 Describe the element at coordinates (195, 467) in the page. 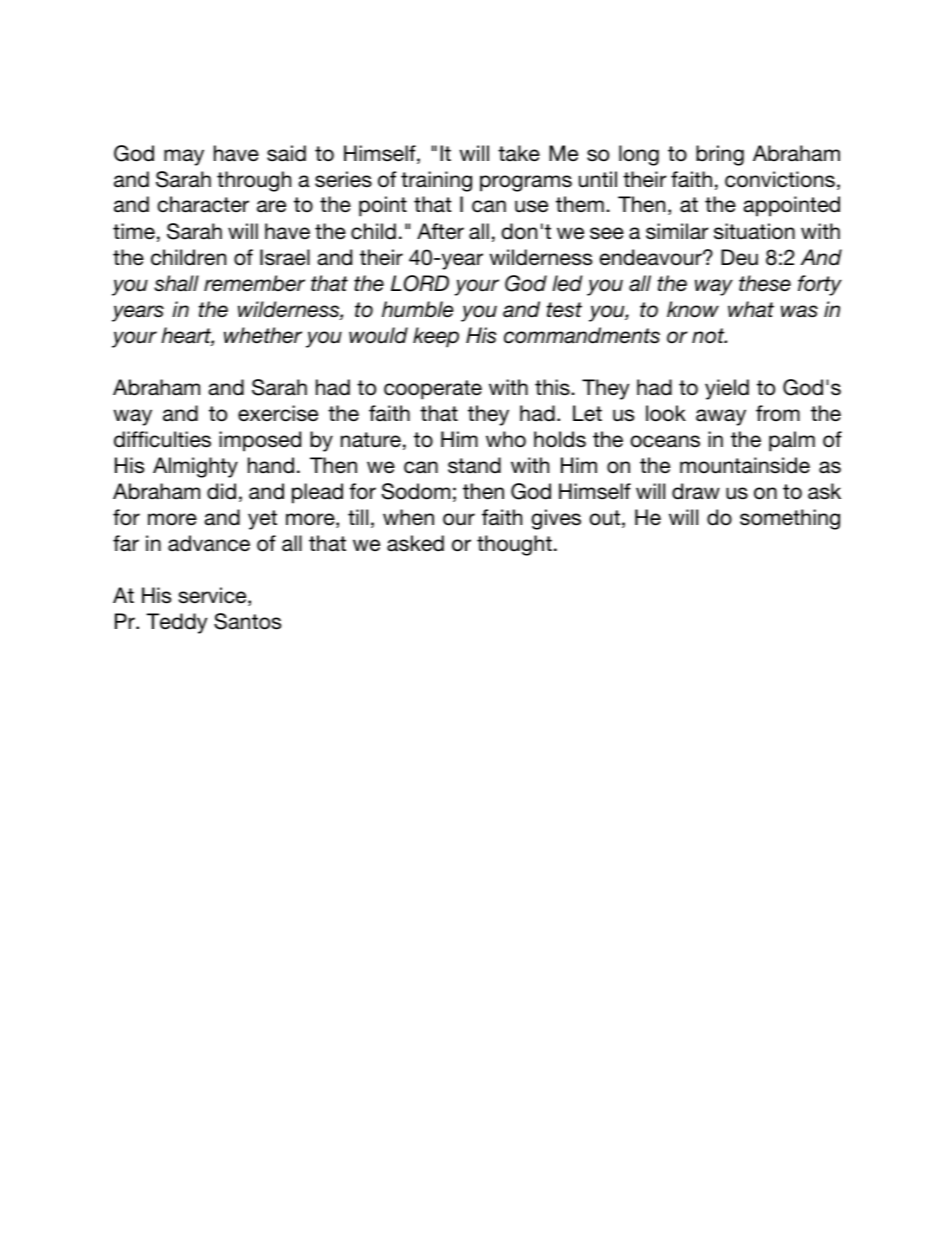

I see `Almighty` at that location.
